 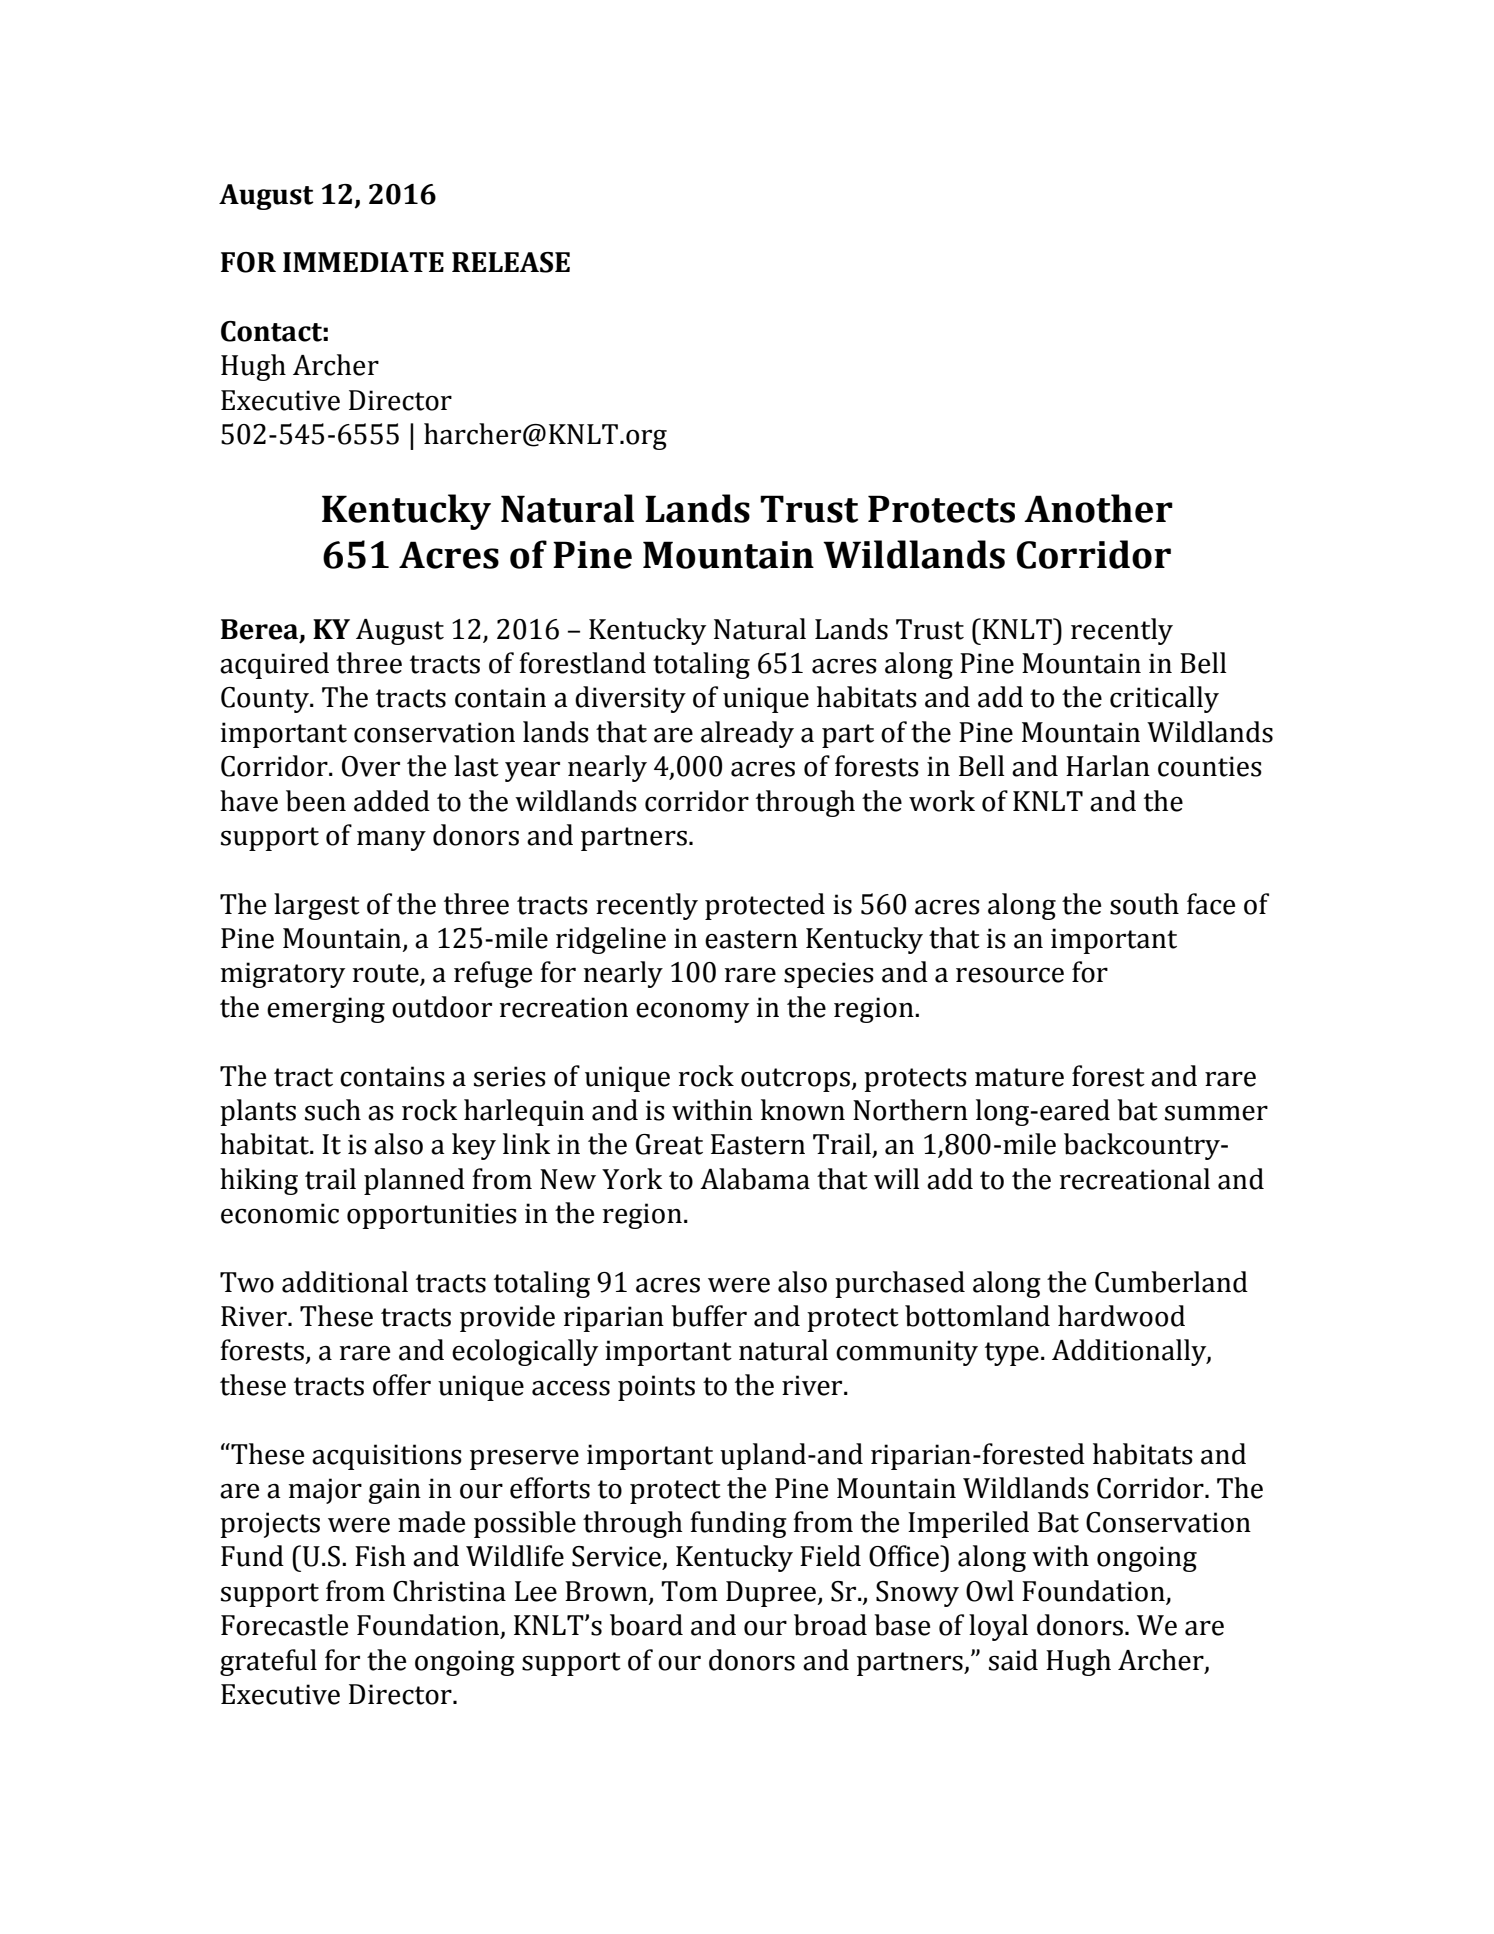 I want to click on RELEASE, so click(x=511, y=262).
